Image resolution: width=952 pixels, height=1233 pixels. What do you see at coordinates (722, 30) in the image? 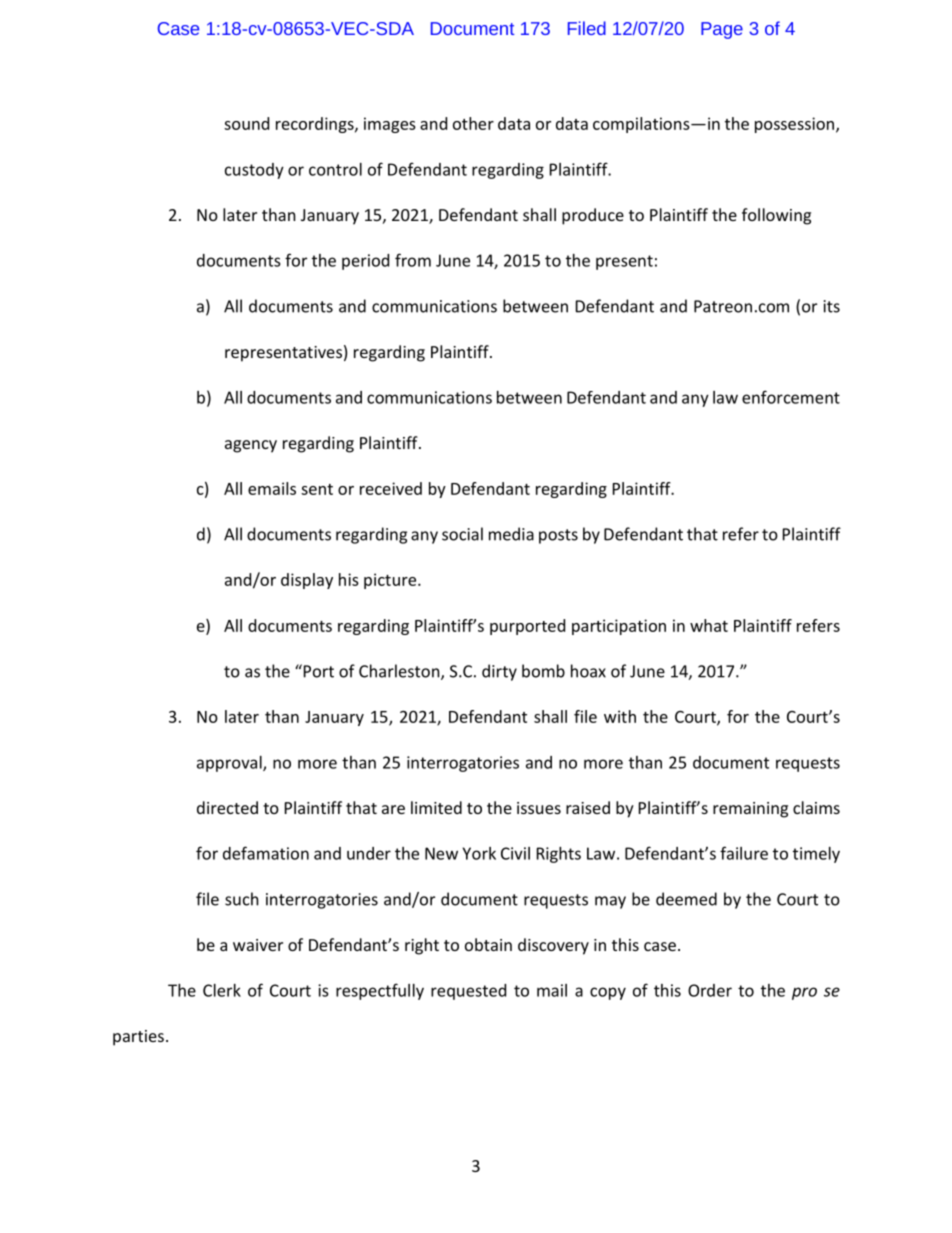
I see `Page` at bounding box center [722, 30].
